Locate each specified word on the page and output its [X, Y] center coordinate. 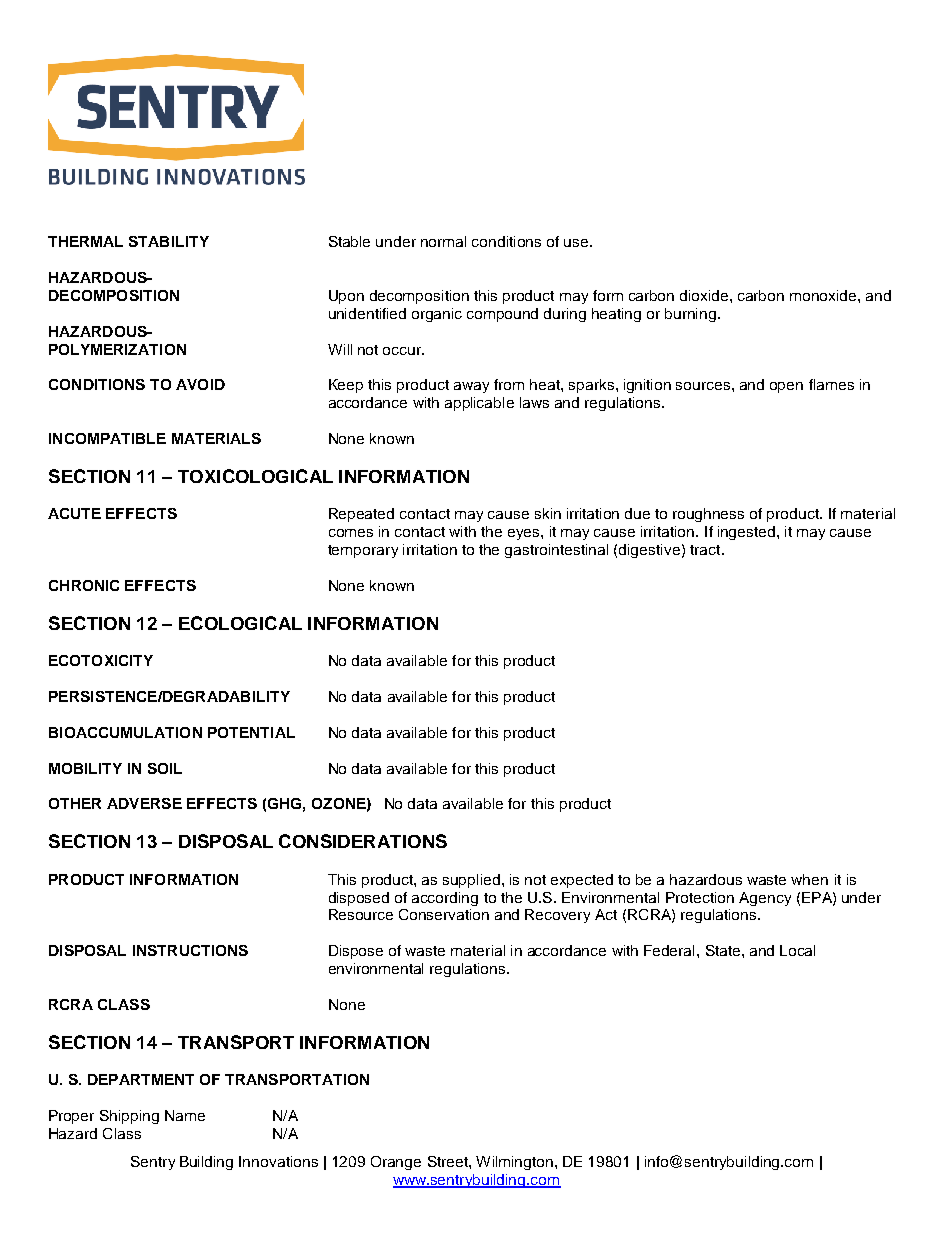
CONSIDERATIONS [363, 841]
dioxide [705, 295]
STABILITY [169, 241]
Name [185, 1115]
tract [706, 550]
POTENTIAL [251, 732]
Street [449, 1161]
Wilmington [514, 1163]
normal [443, 241]
